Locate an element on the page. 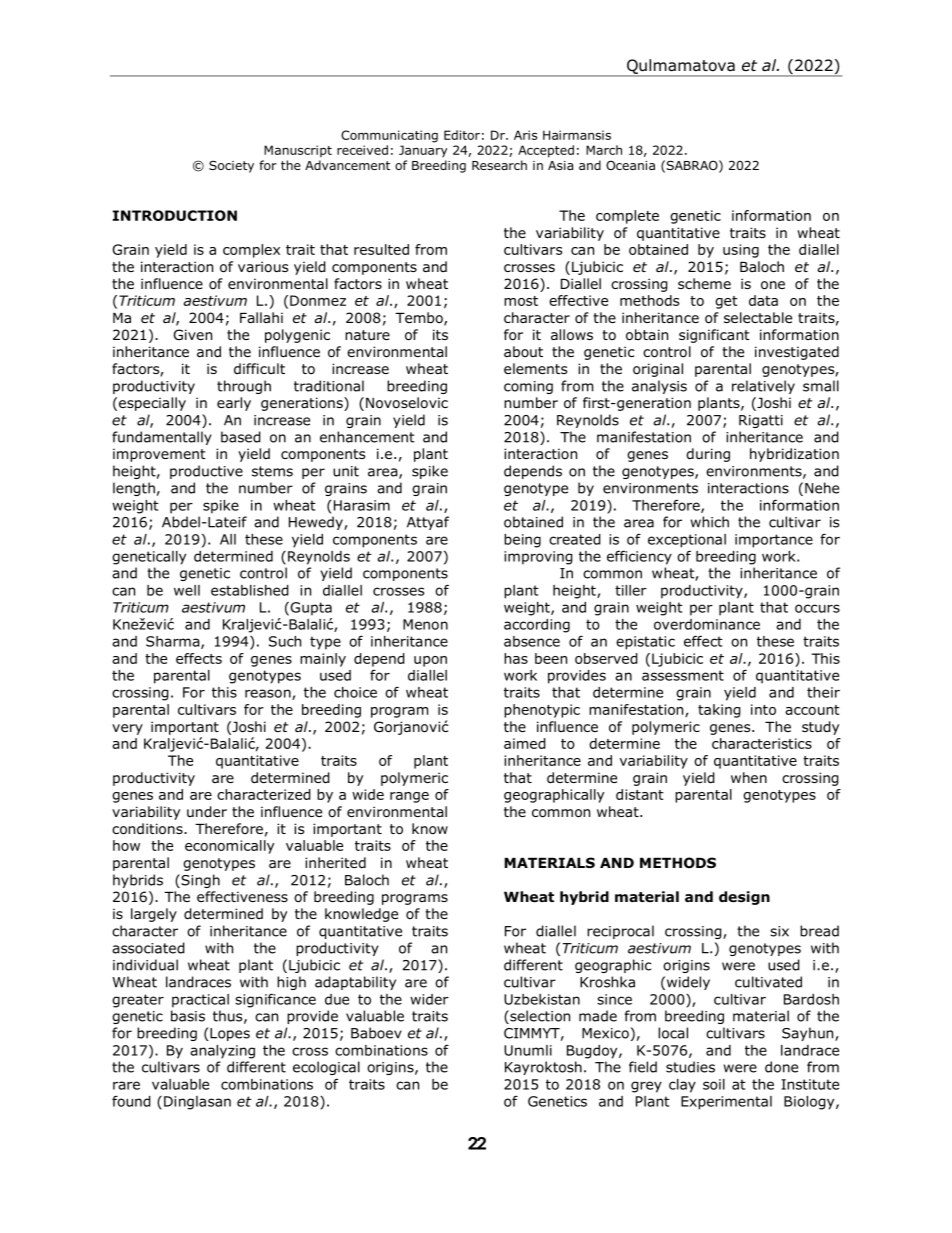  Society is located at coordinates (231, 167).
